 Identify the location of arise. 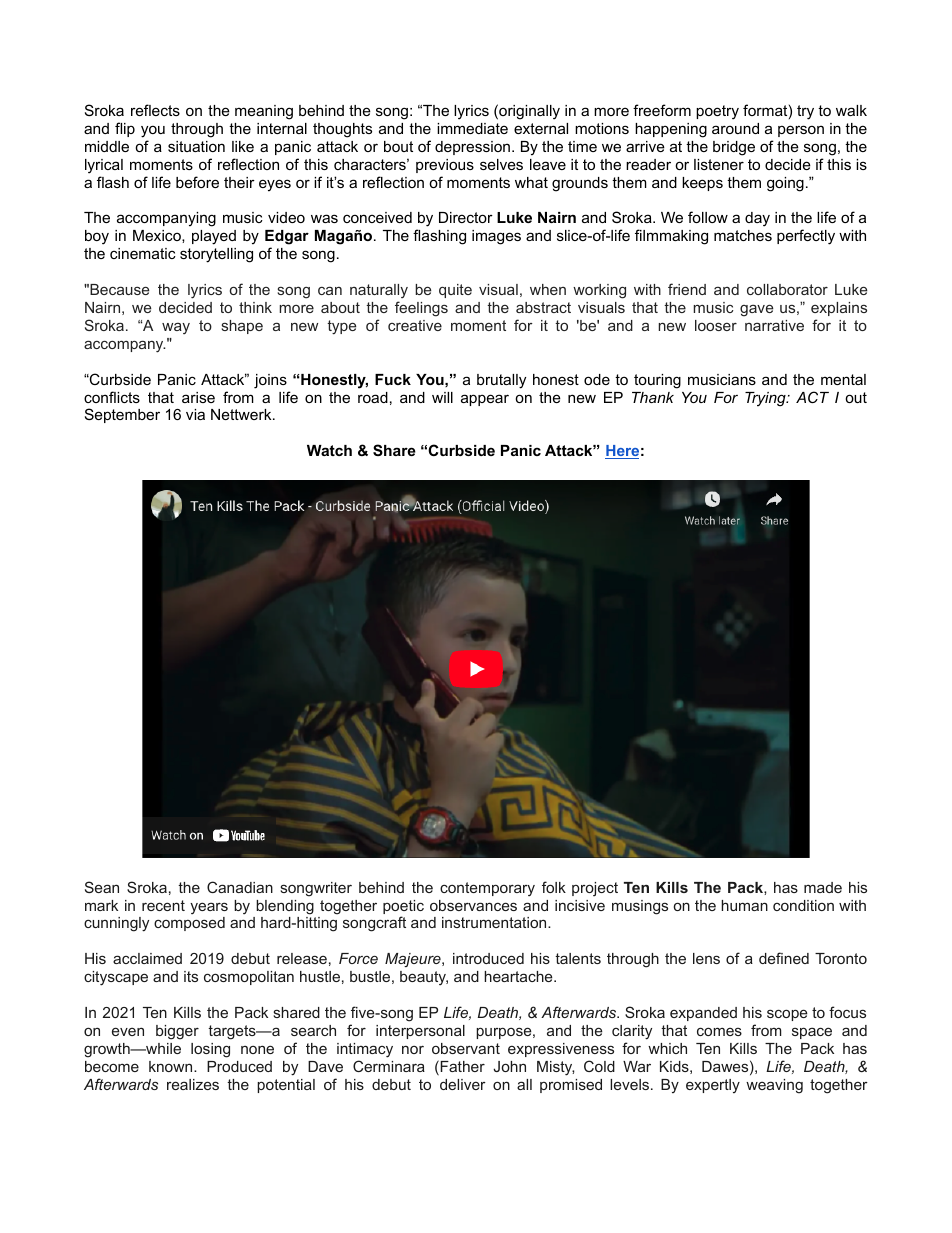
(198, 397).
